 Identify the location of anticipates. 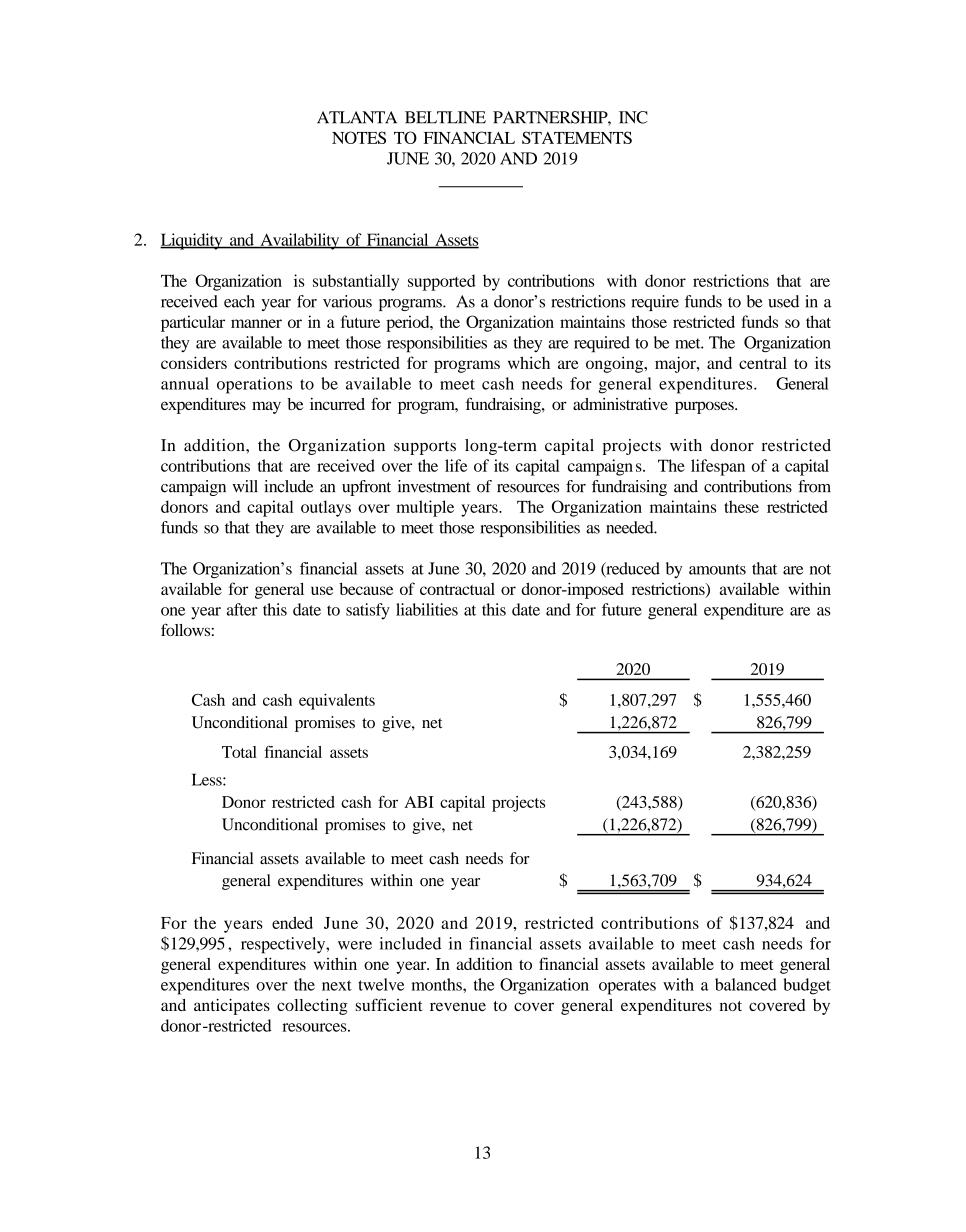
(232, 1007).
